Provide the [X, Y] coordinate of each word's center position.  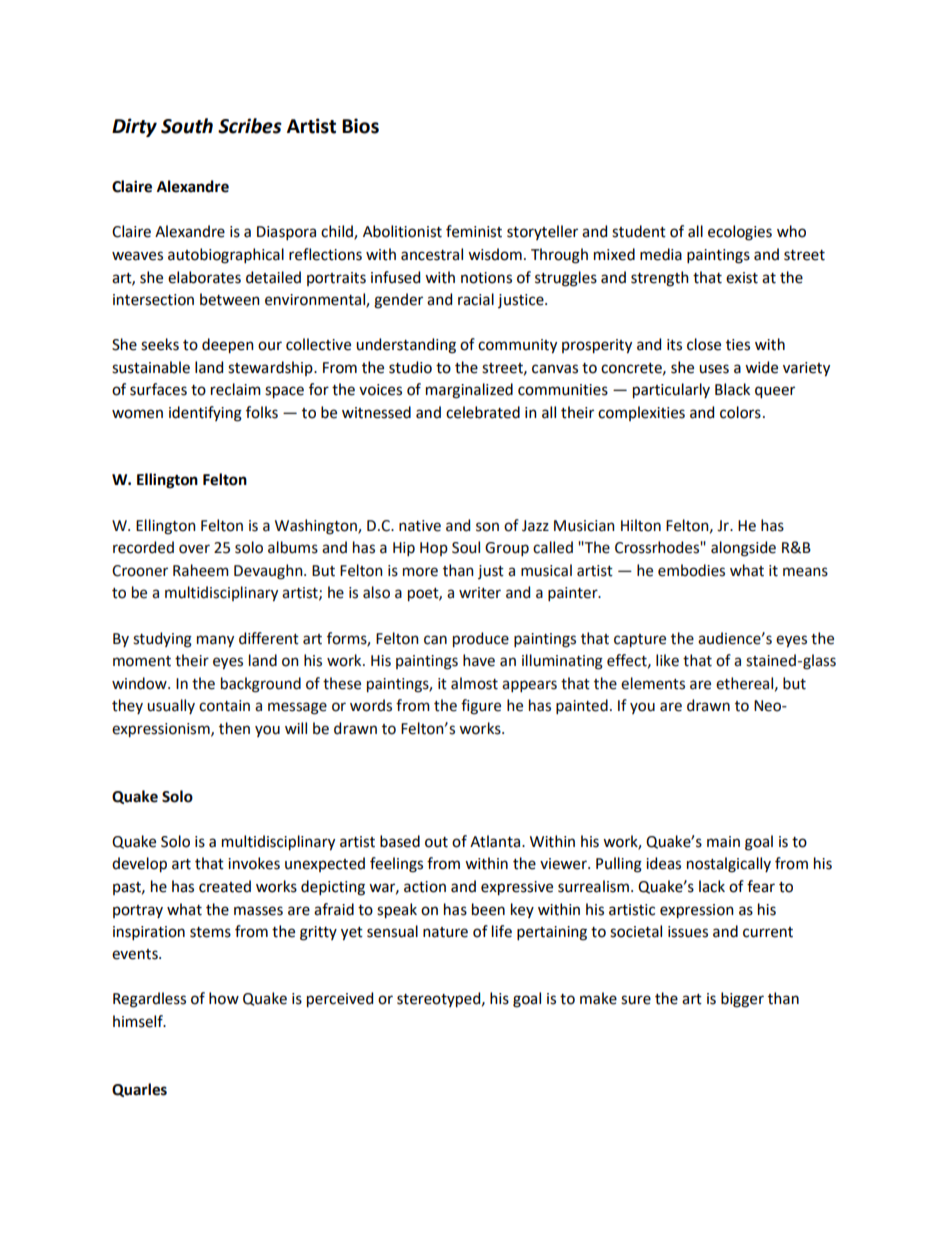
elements [653, 683]
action [425, 887]
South [187, 126]
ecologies [740, 233]
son [487, 527]
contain [224, 706]
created [225, 886]
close [704, 344]
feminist [474, 231]
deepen [228, 346]
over [194, 549]
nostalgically [729, 865]
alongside [743, 549]
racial [476, 299]
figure [481, 707]
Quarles [139, 1090]
